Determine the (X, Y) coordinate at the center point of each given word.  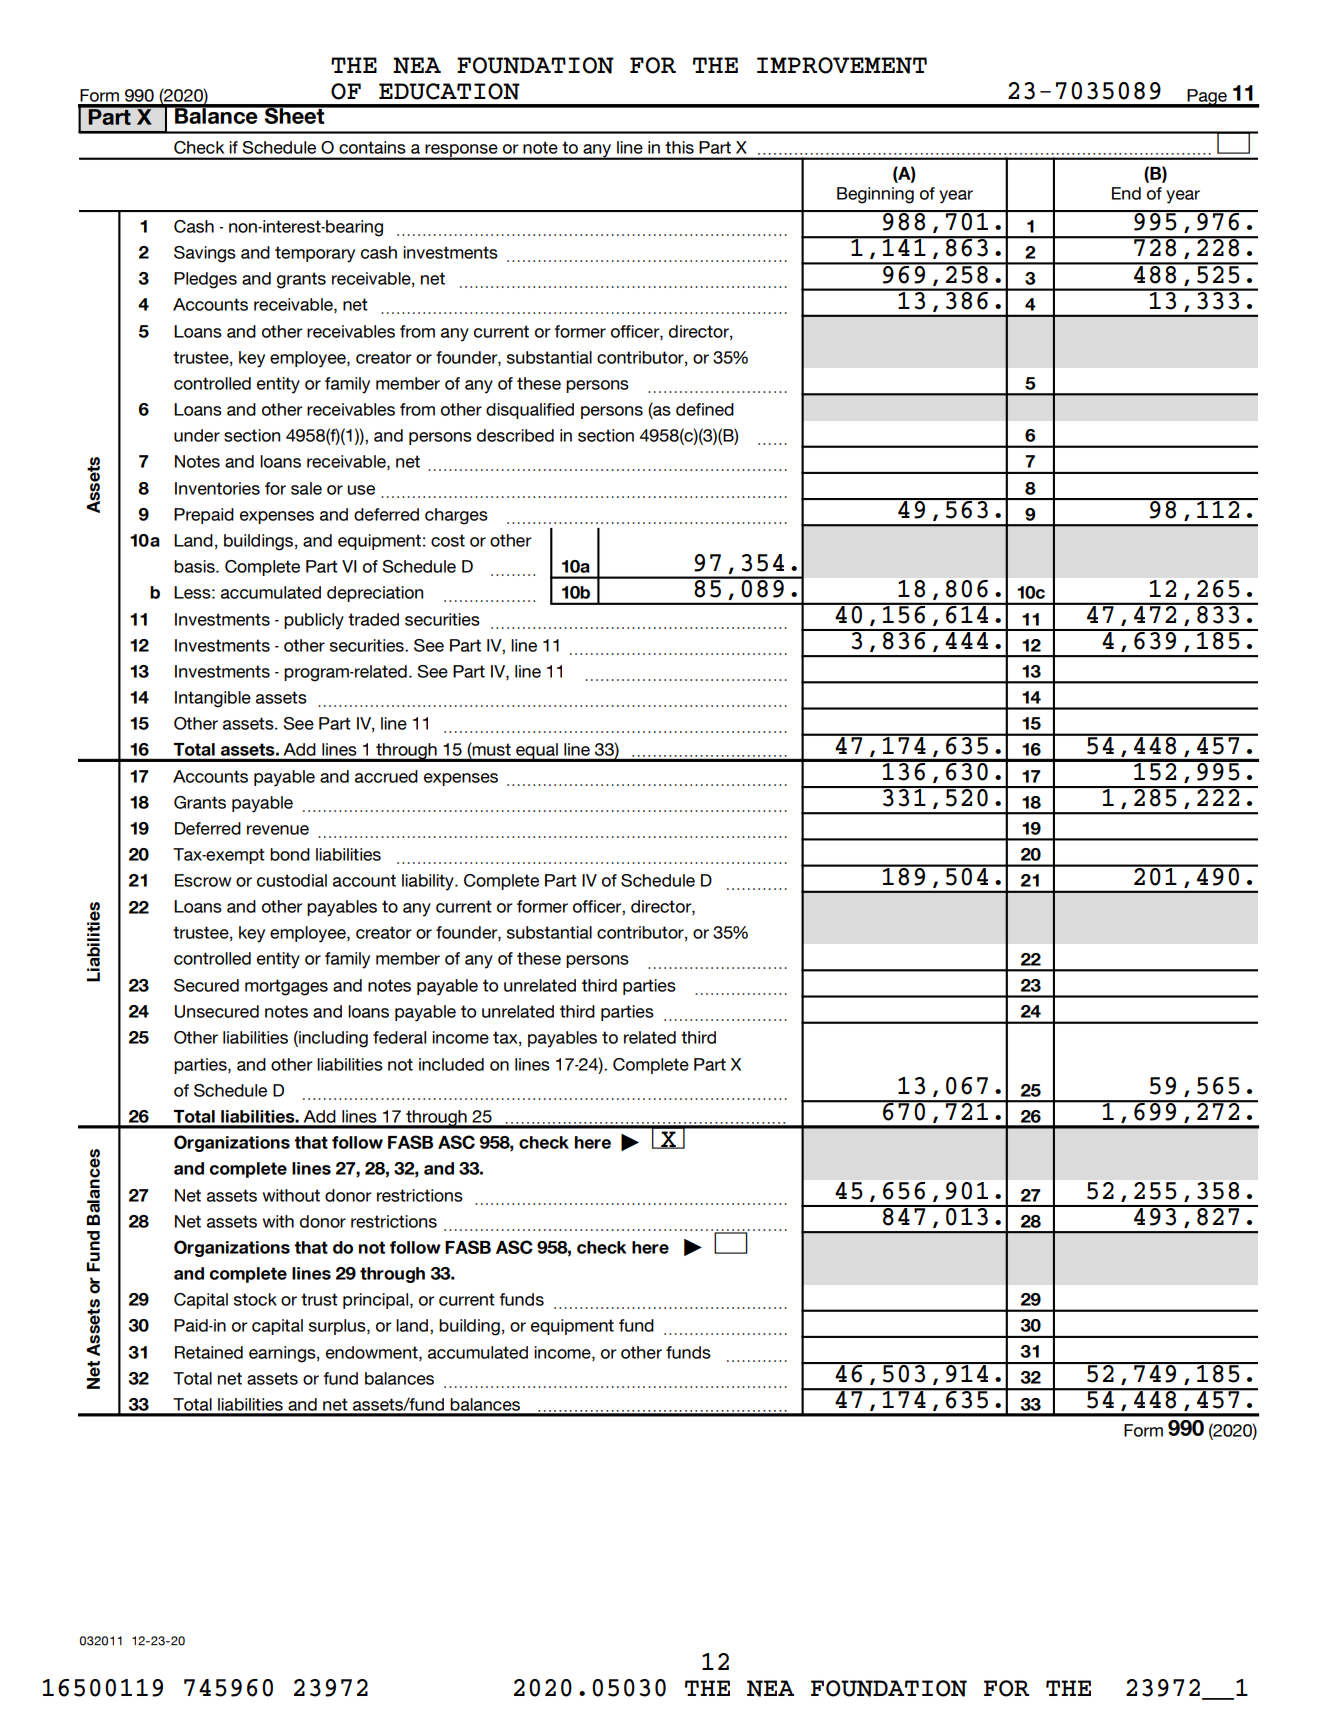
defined (705, 409)
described (515, 435)
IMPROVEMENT (842, 65)
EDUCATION (449, 91)
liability (429, 882)
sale (306, 488)
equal (537, 752)
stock (255, 1299)
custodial (292, 880)
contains (372, 147)
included (451, 1064)
